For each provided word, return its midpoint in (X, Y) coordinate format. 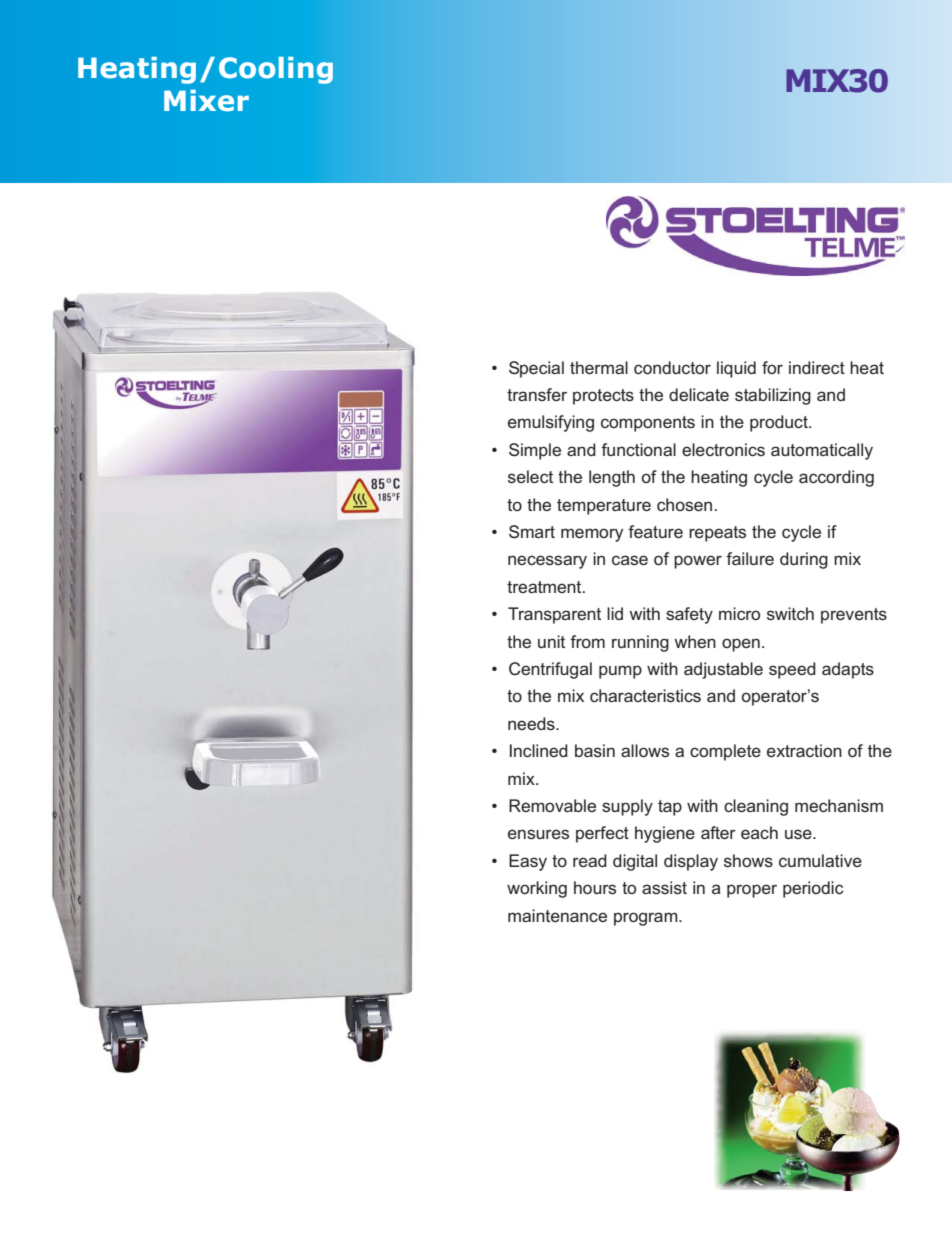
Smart (532, 532)
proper (752, 891)
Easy (528, 862)
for (772, 367)
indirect (817, 367)
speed (792, 670)
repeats (717, 534)
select (530, 476)
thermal (599, 367)
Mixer (206, 101)
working (537, 889)
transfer (537, 394)
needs (532, 723)
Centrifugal (550, 670)
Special (536, 369)
